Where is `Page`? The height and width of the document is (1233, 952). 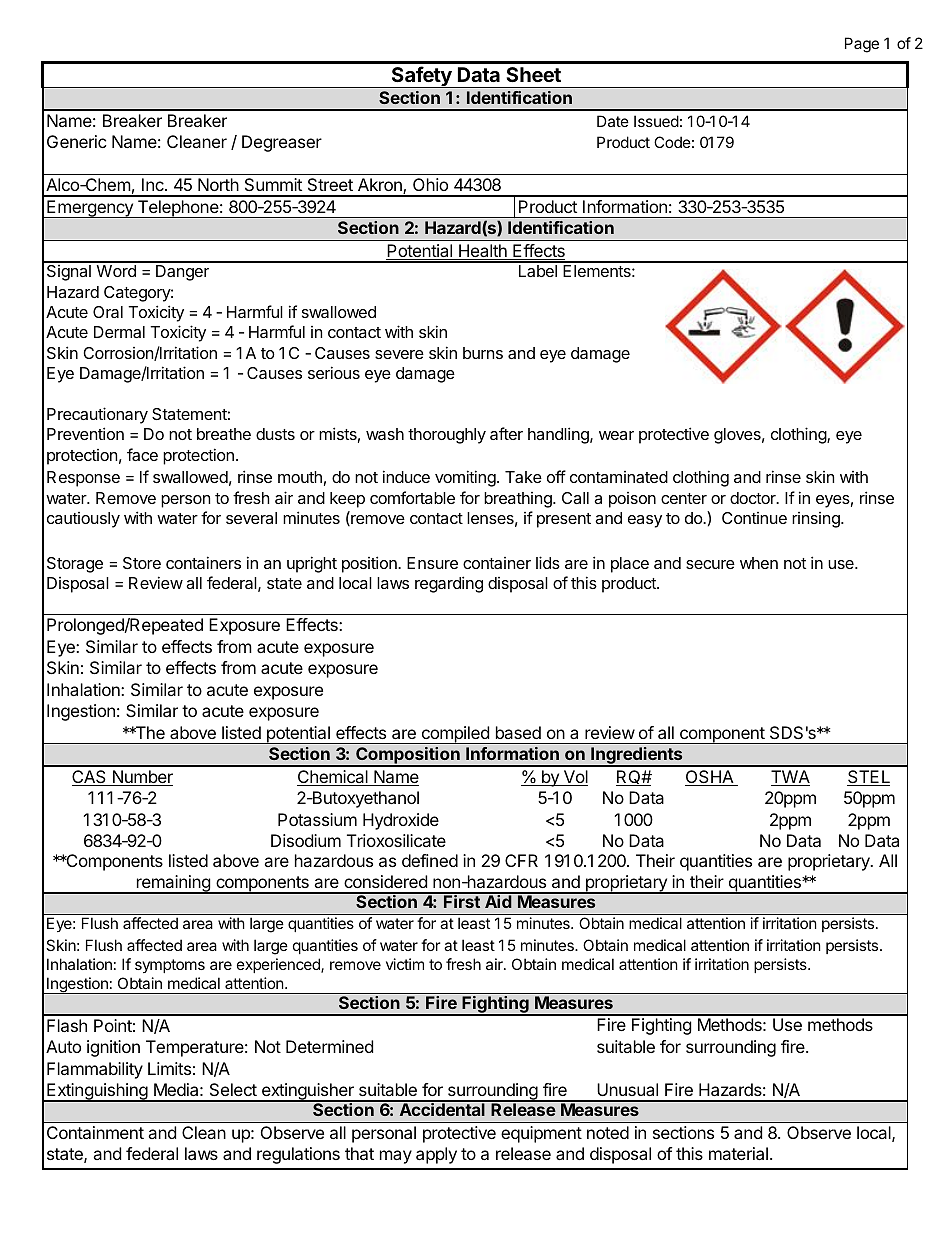 Page is located at coordinates (862, 45).
